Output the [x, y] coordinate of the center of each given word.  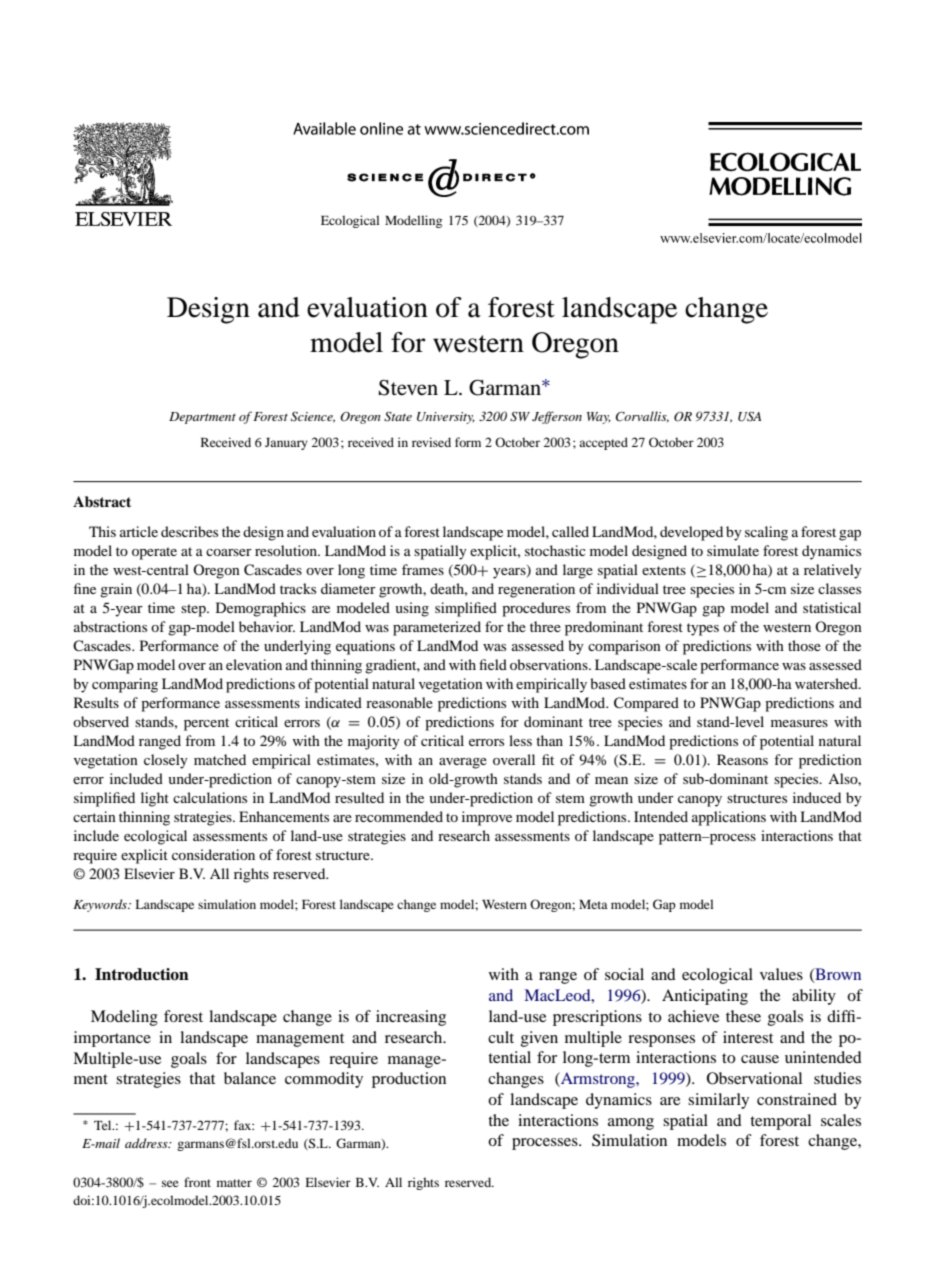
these [743, 1016]
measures [799, 723]
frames [423, 569]
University [446, 418]
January [286, 444]
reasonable [399, 702]
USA [749, 417]
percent [206, 724]
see [170, 1183]
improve [487, 818]
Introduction [142, 974]
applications [729, 818]
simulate [733, 550]
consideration [213, 854]
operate [154, 553]
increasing [411, 1018]
